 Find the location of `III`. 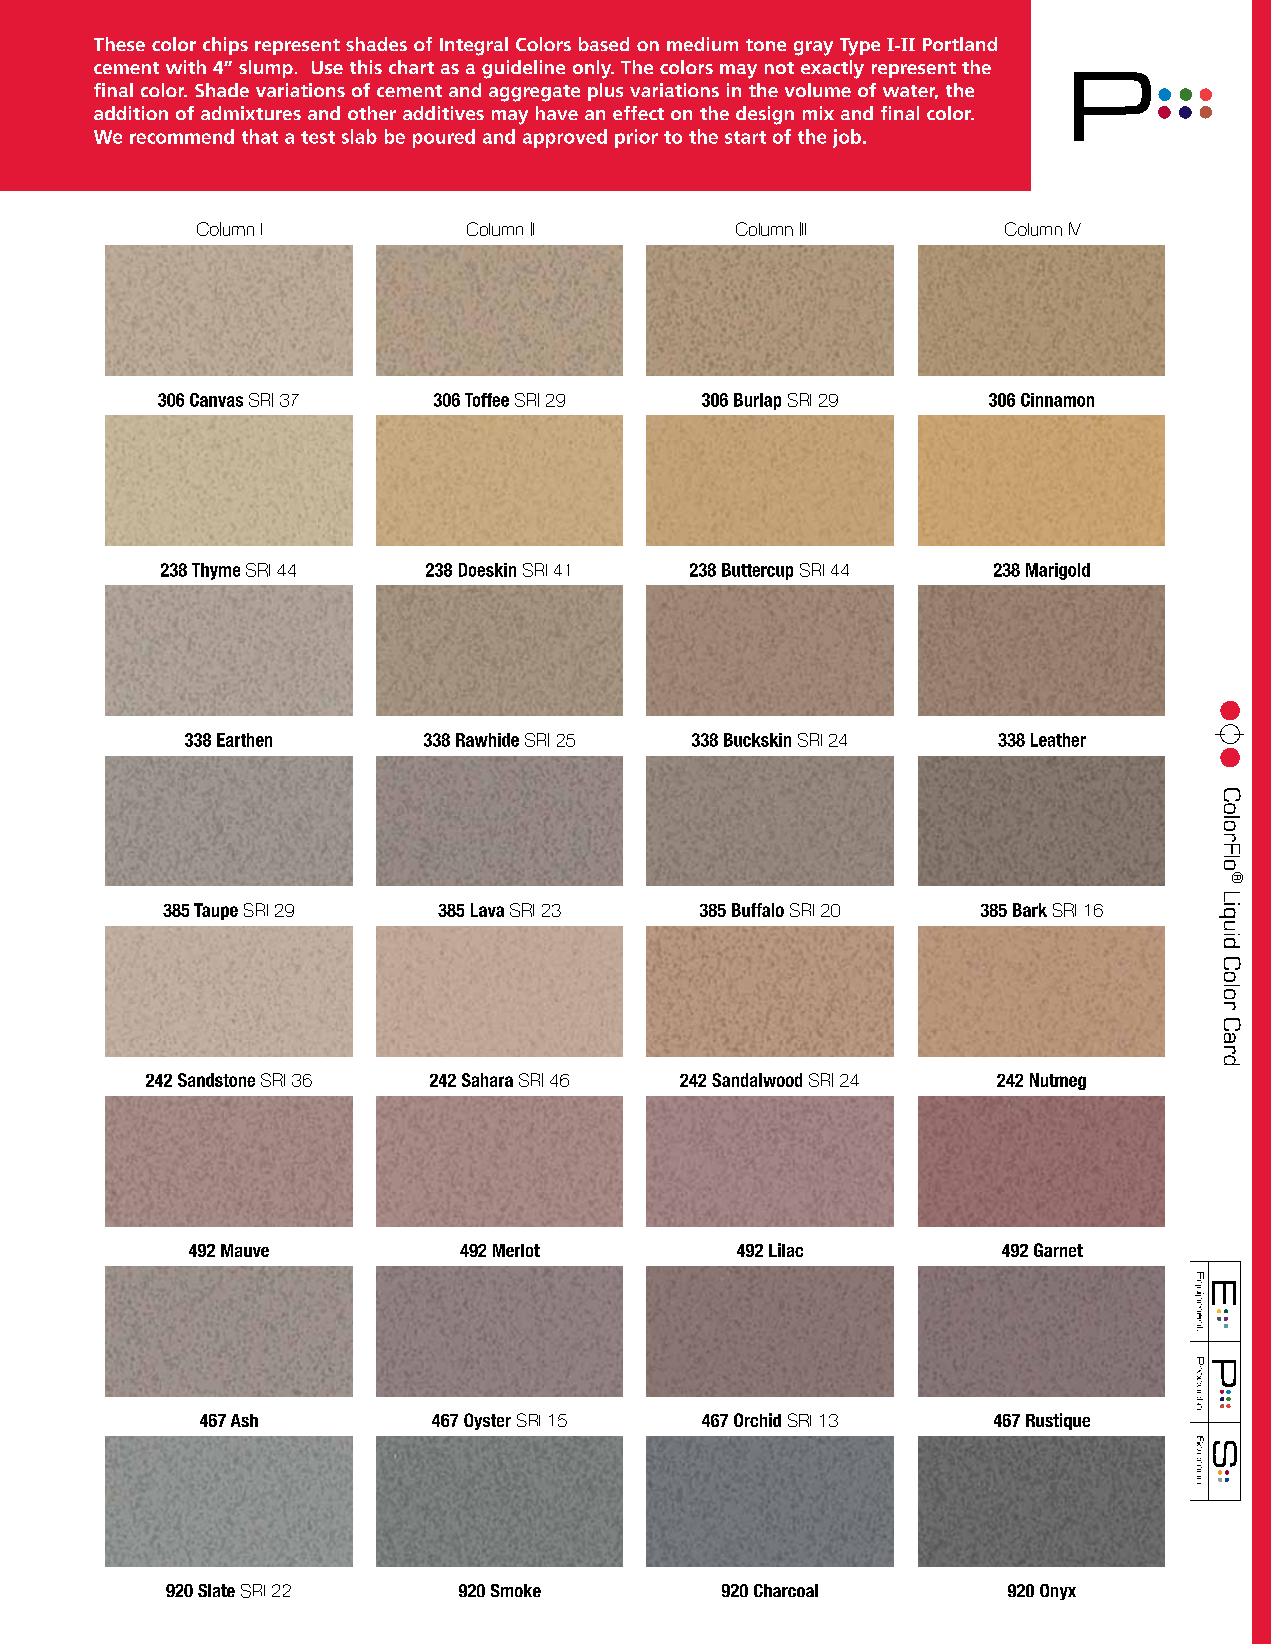

III is located at coordinates (803, 229).
